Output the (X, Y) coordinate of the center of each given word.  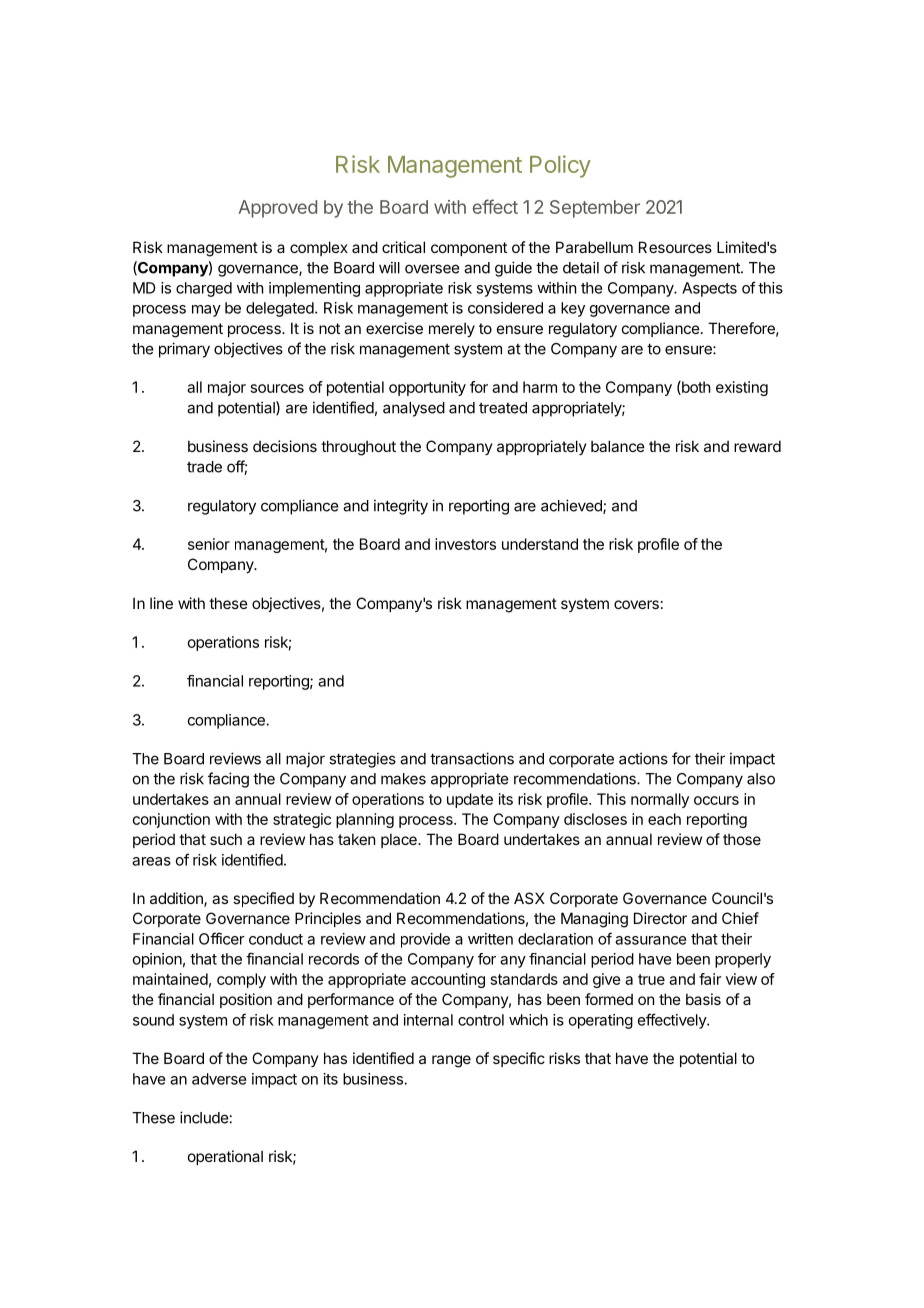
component (469, 249)
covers (636, 604)
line (161, 603)
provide (425, 940)
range (451, 1061)
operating (601, 1021)
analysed (414, 409)
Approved (277, 209)
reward (757, 446)
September (595, 209)
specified (263, 899)
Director (660, 918)
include (204, 1117)
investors (465, 544)
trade (204, 467)
